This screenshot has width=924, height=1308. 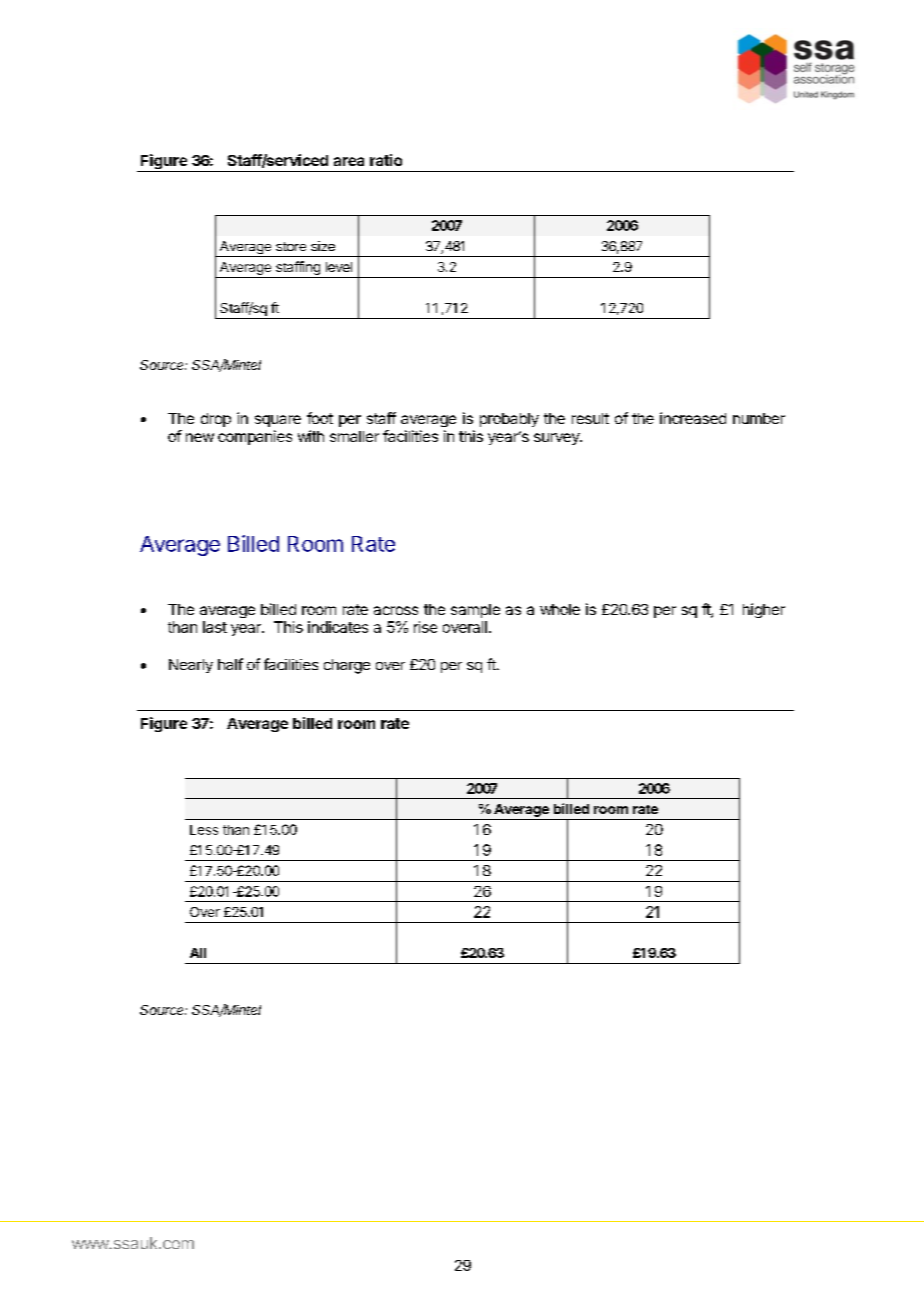 I want to click on level, so click(x=339, y=267).
